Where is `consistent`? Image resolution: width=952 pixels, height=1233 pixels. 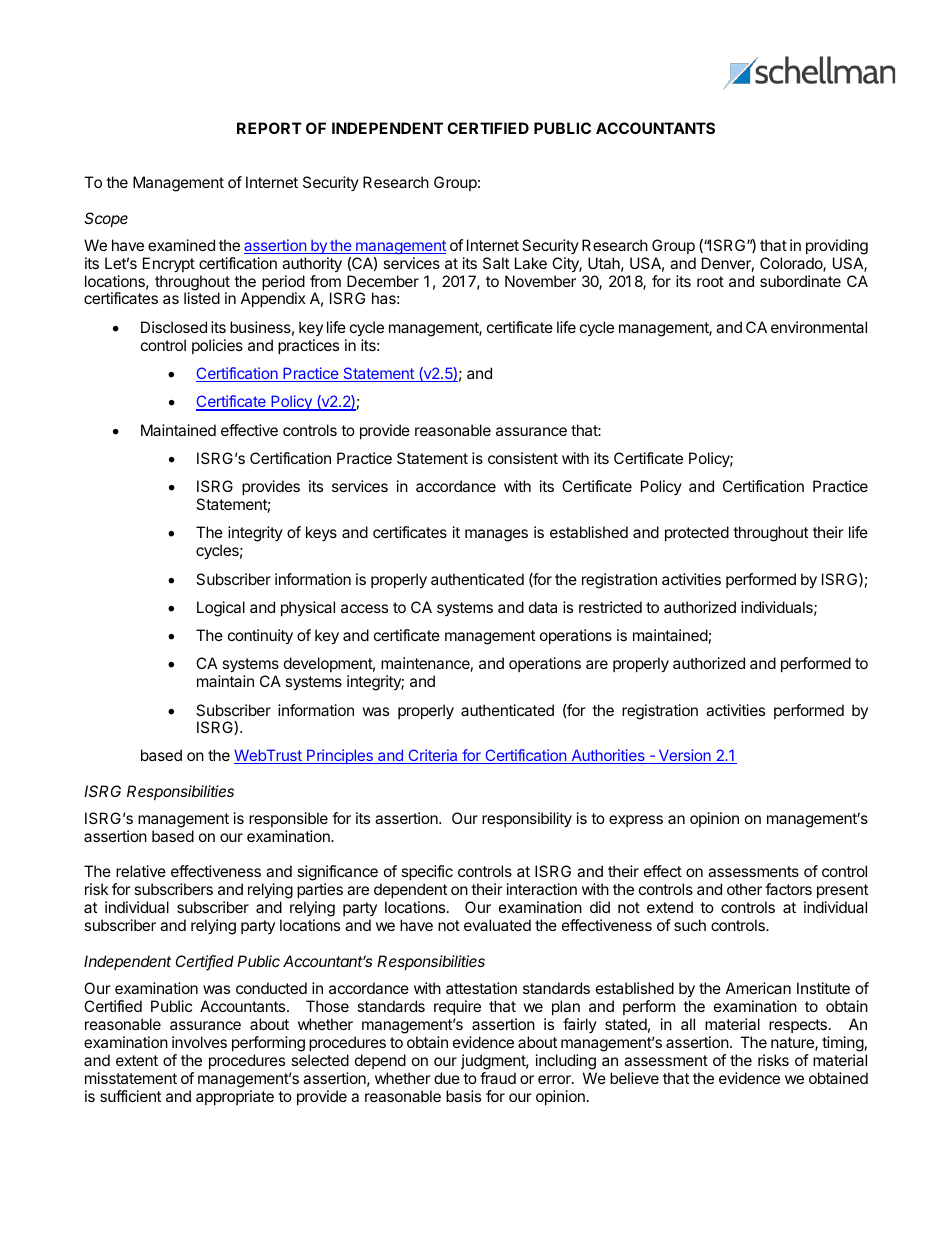 consistent is located at coordinates (523, 458).
